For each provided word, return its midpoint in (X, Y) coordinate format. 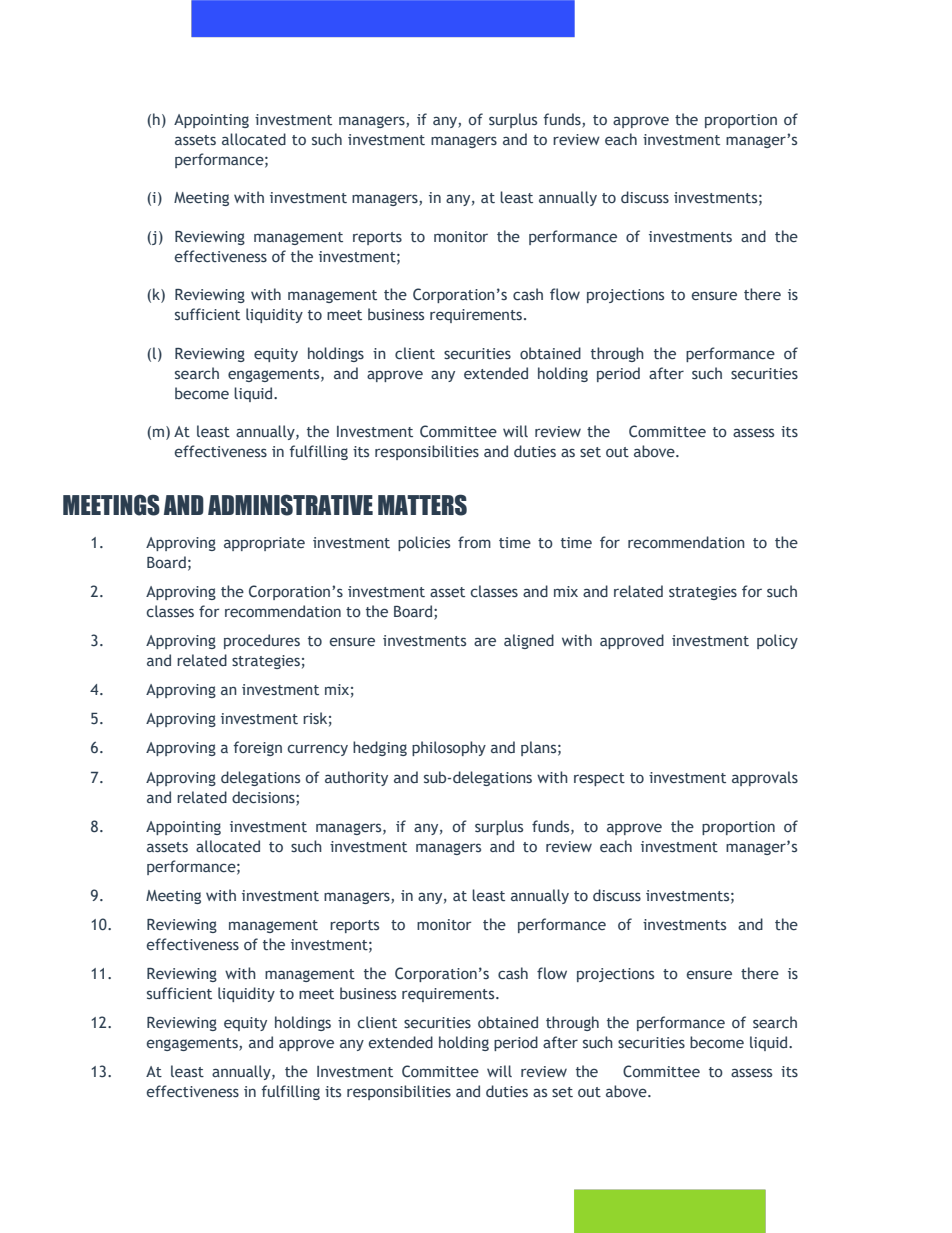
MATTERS (422, 505)
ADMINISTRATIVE (290, 505)
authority (356, 778)
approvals (765, 778)
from (474, 542)
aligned (529, 641)
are (485, 642)
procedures (262, 641)
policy (777, 641)
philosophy (449, 748)
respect (599, 779)
